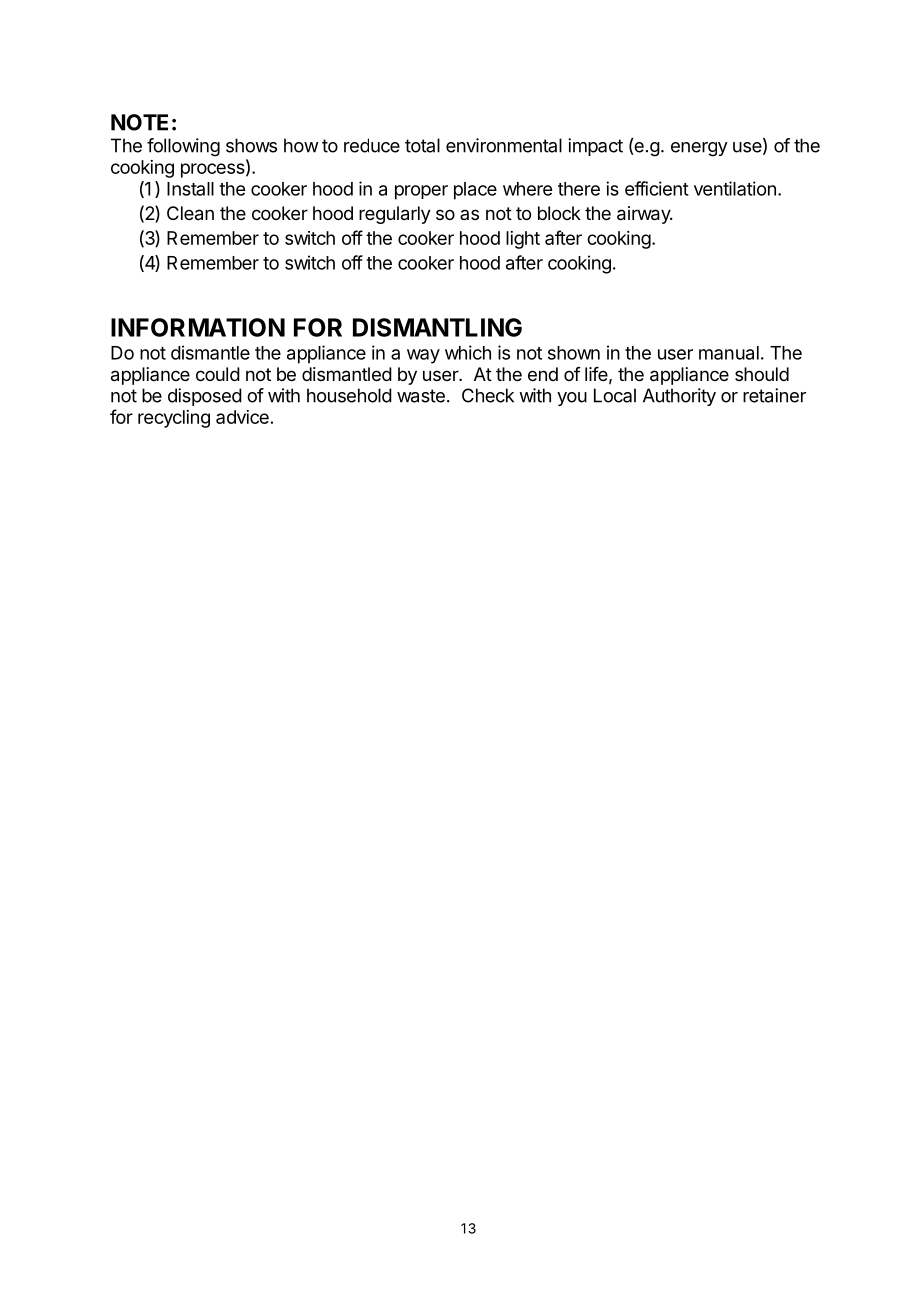 The height and width of the image is (1308, 924). Describe the element at coordinates (437, 327) in the image. I see `DISMANTLING` at that location.
